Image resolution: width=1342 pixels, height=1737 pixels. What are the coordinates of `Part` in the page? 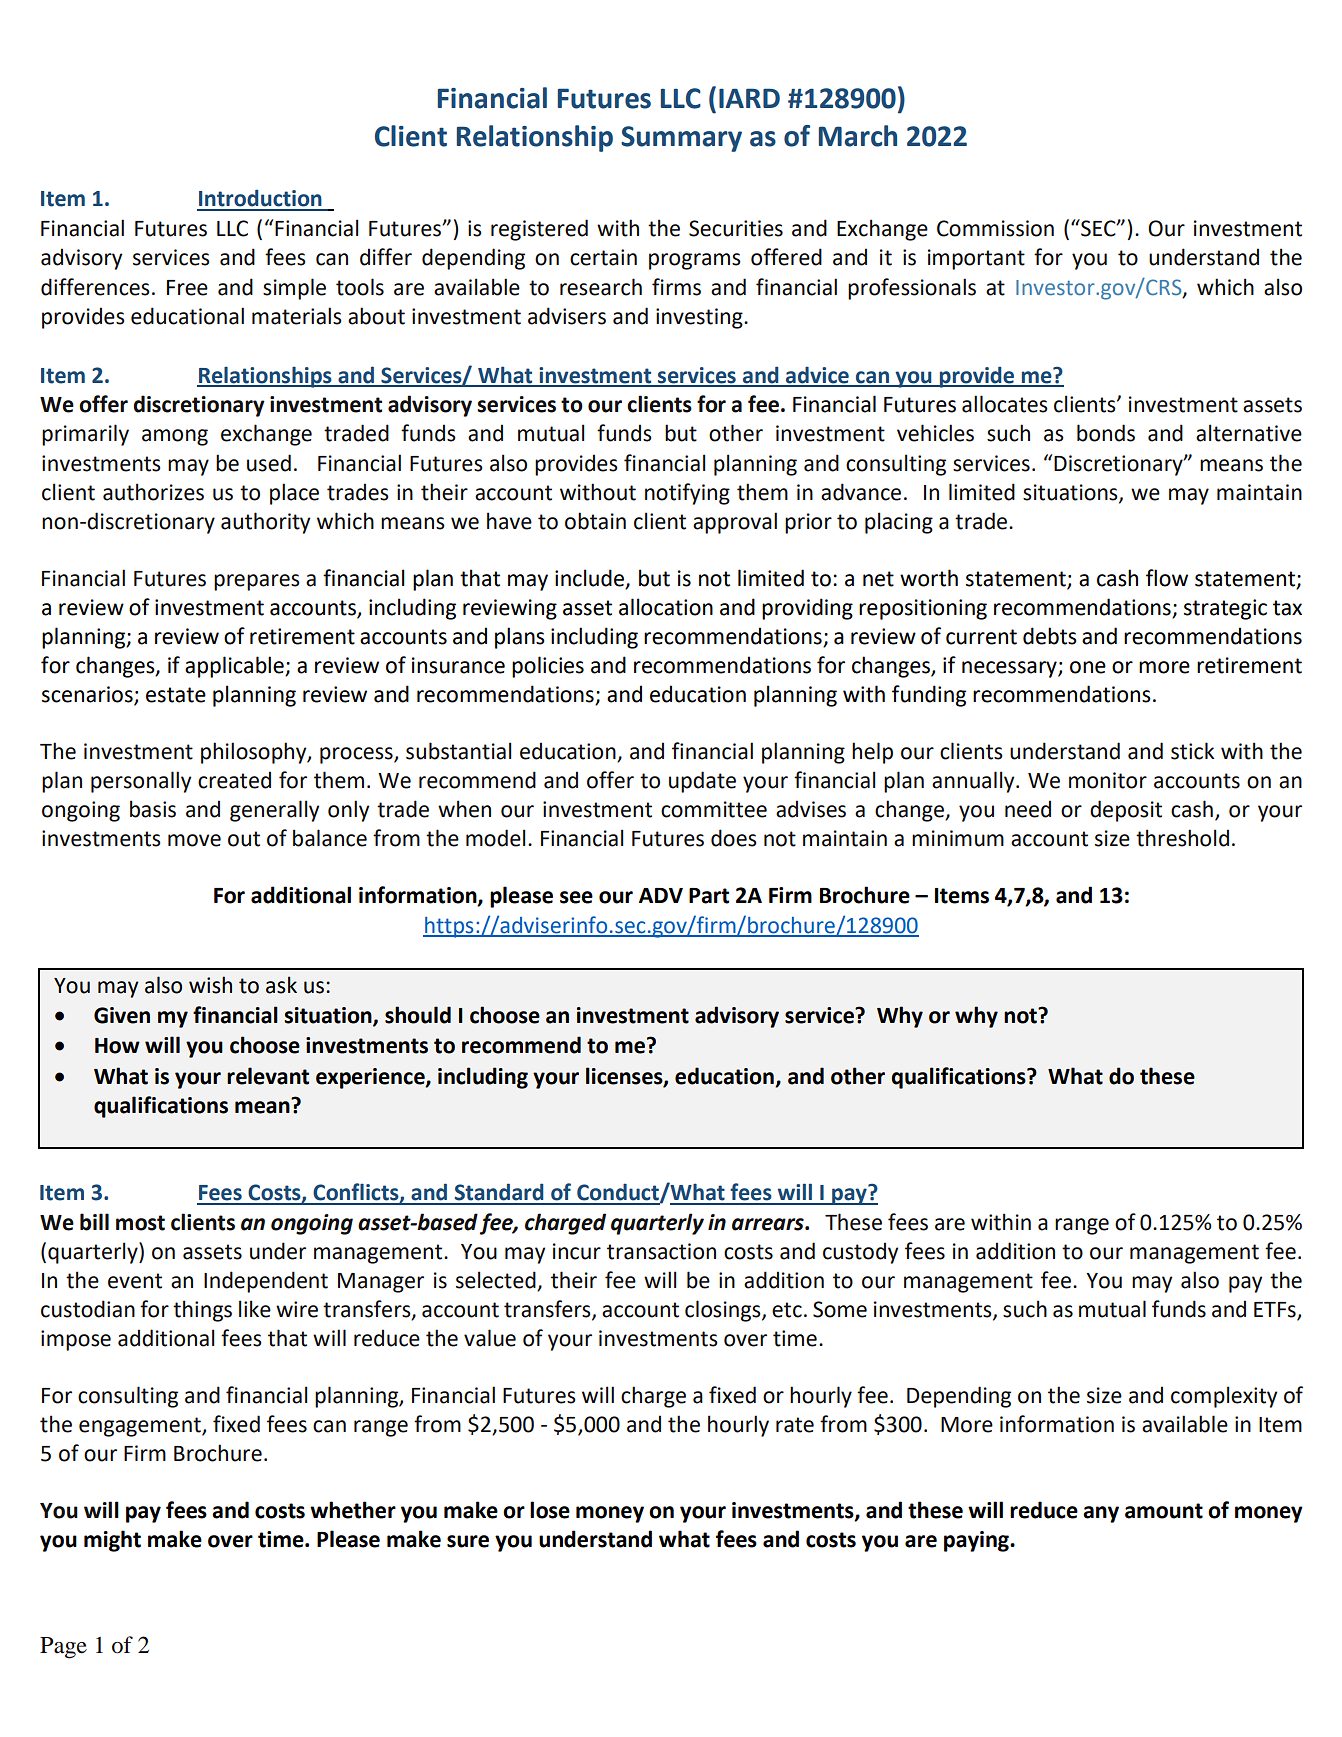 It's located at (709, 896).
